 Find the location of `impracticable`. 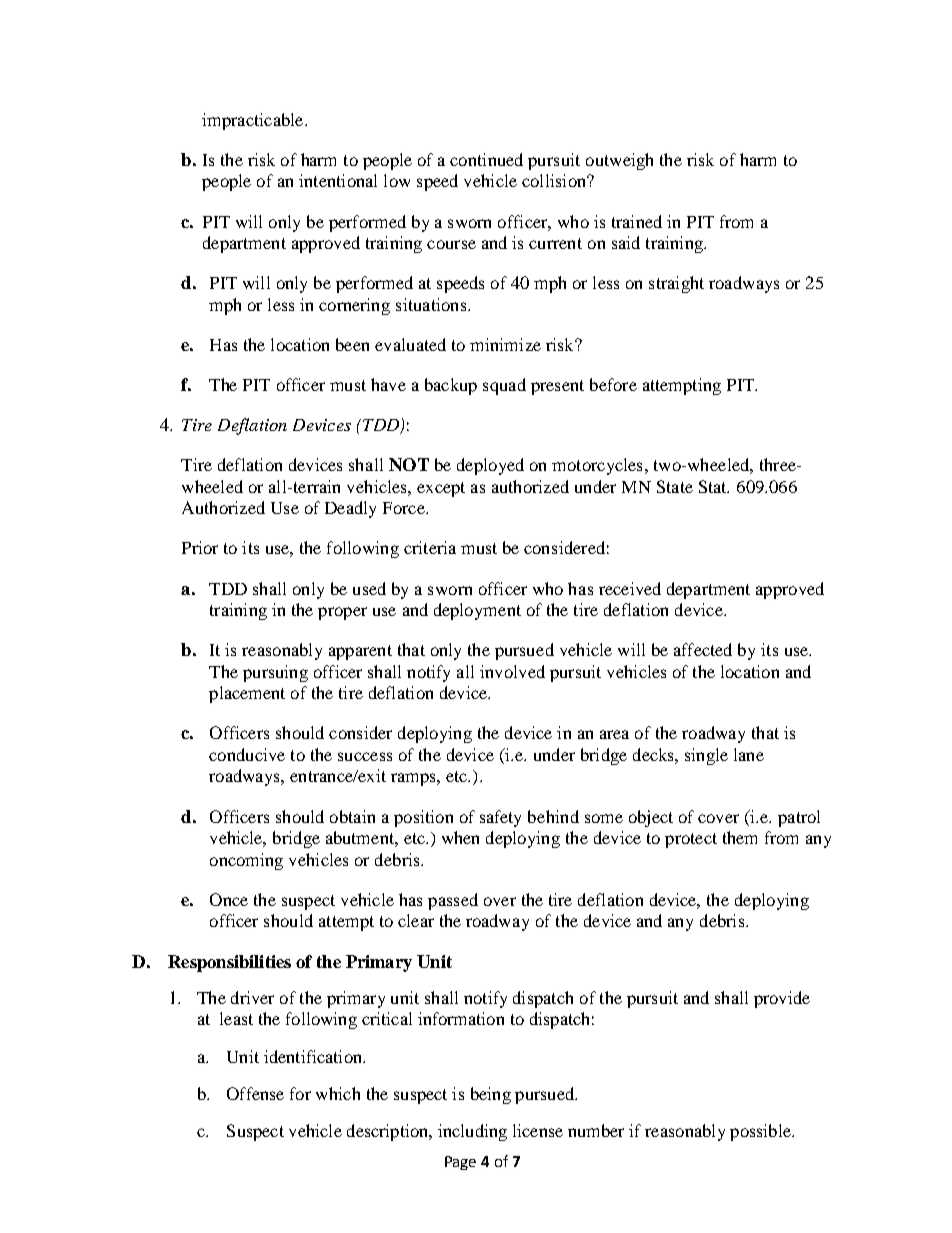

impracticable is located at coordinates (254, 121).
